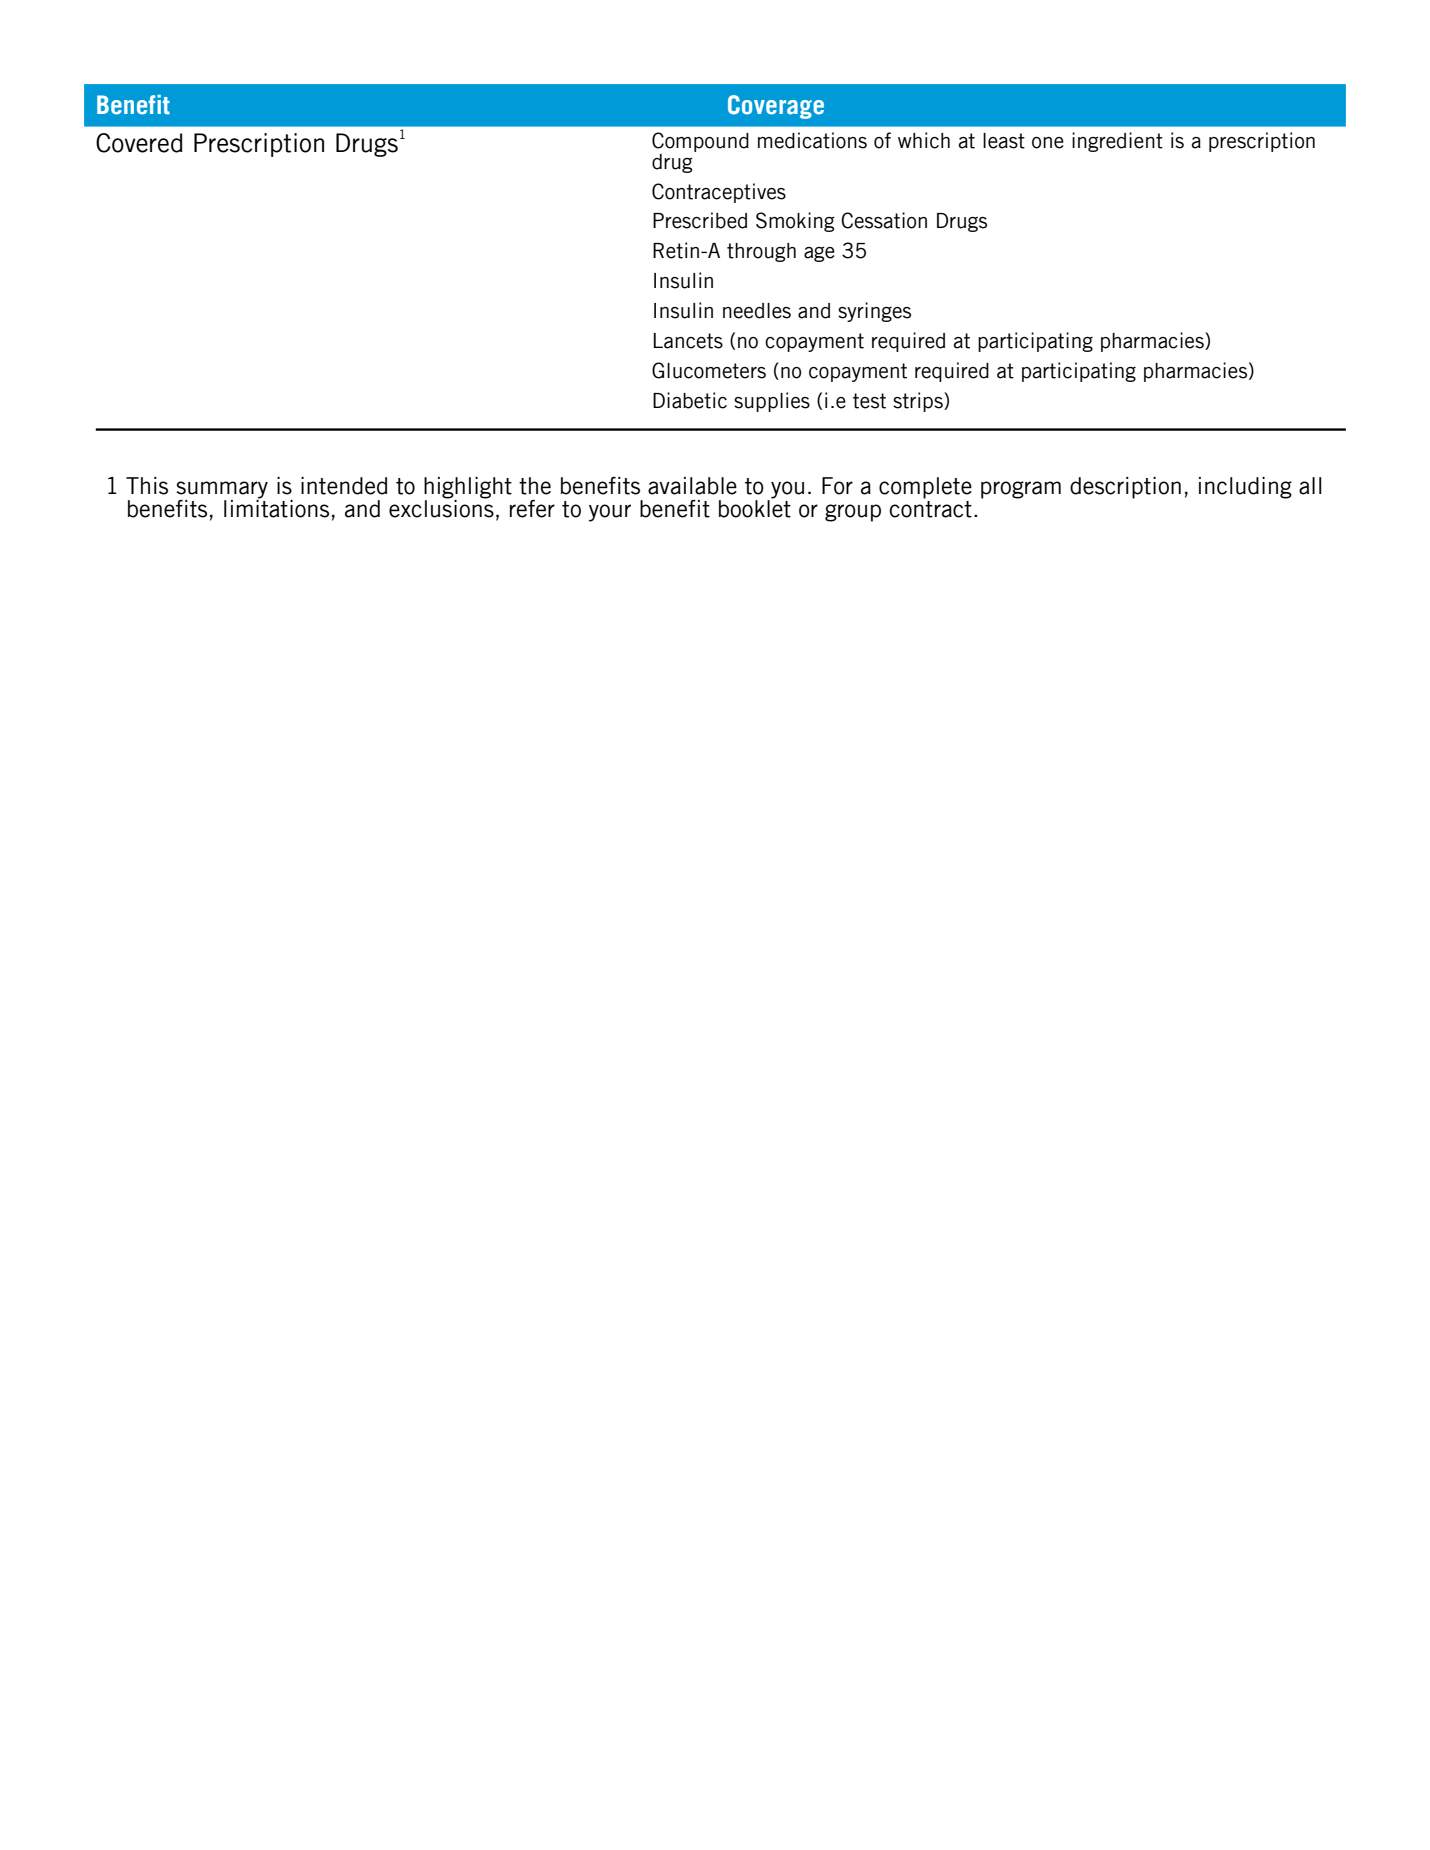  Describe the element at coordinates (761, 252) in the document. I see `through` at that location.
